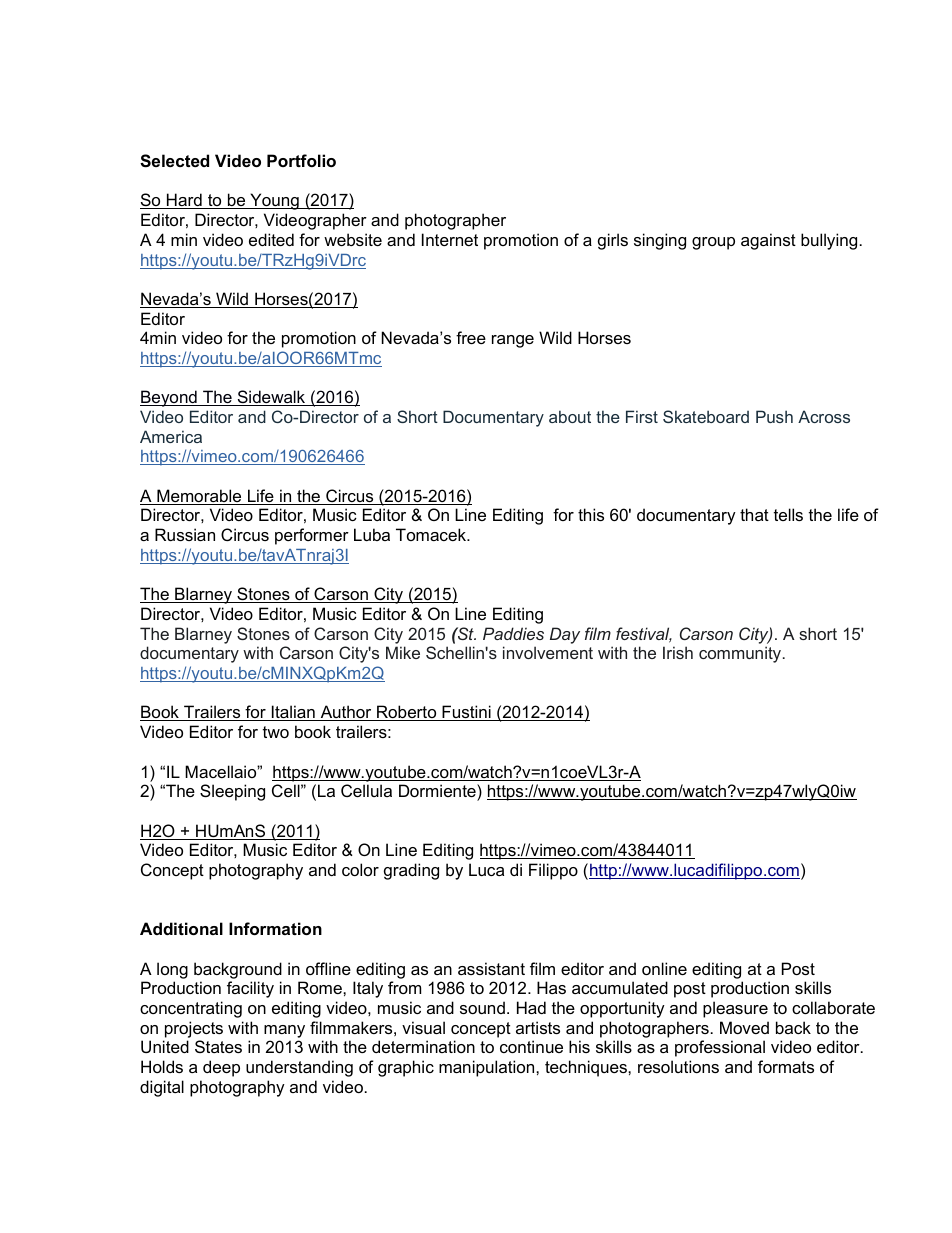 Image resolution: width=952 pixels, height=1233 pixels. Describe the element at coordinates (221, 1068) in the page. I see `deep` at that location.
